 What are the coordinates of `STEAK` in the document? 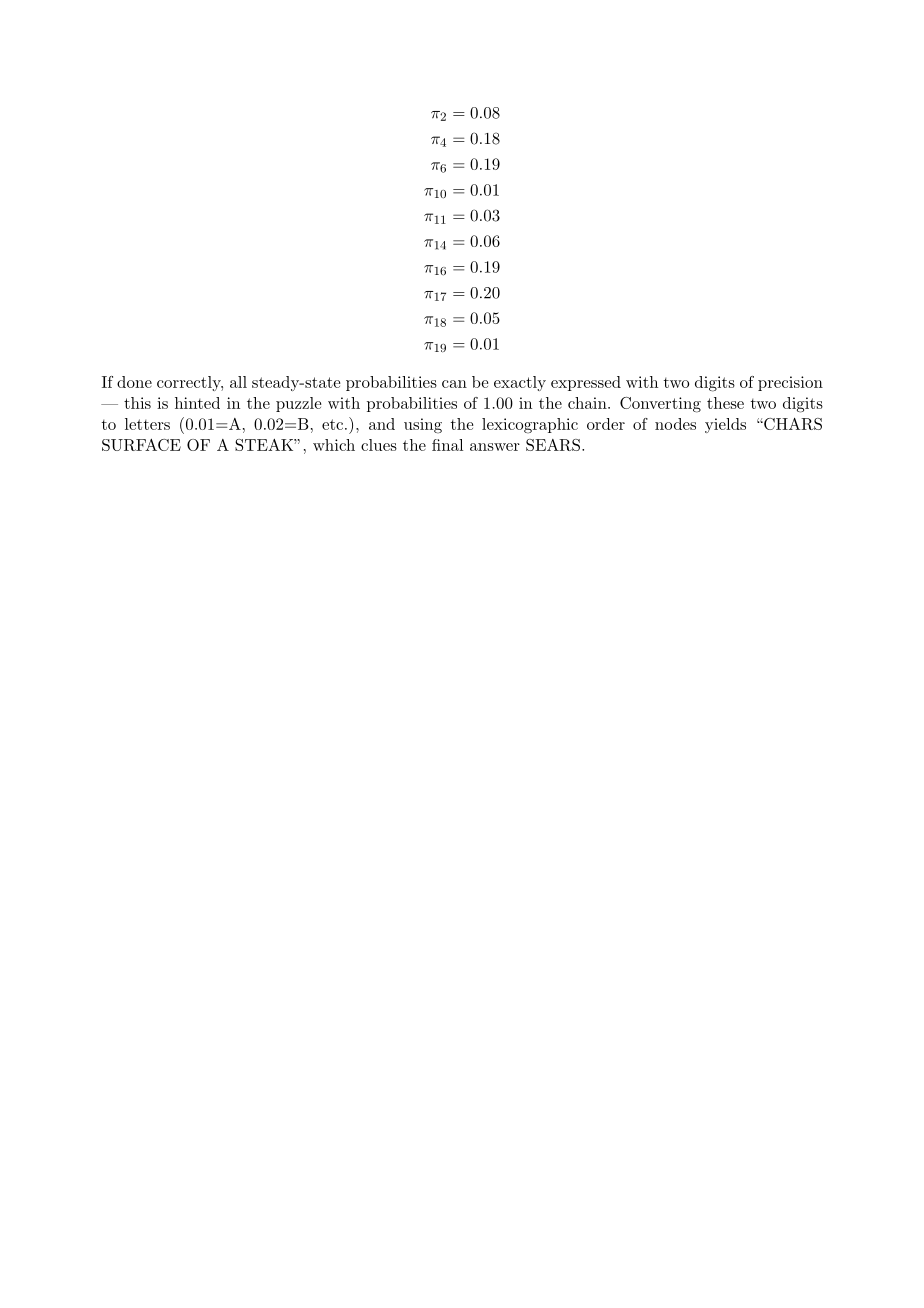 It's located at (265, 445).
